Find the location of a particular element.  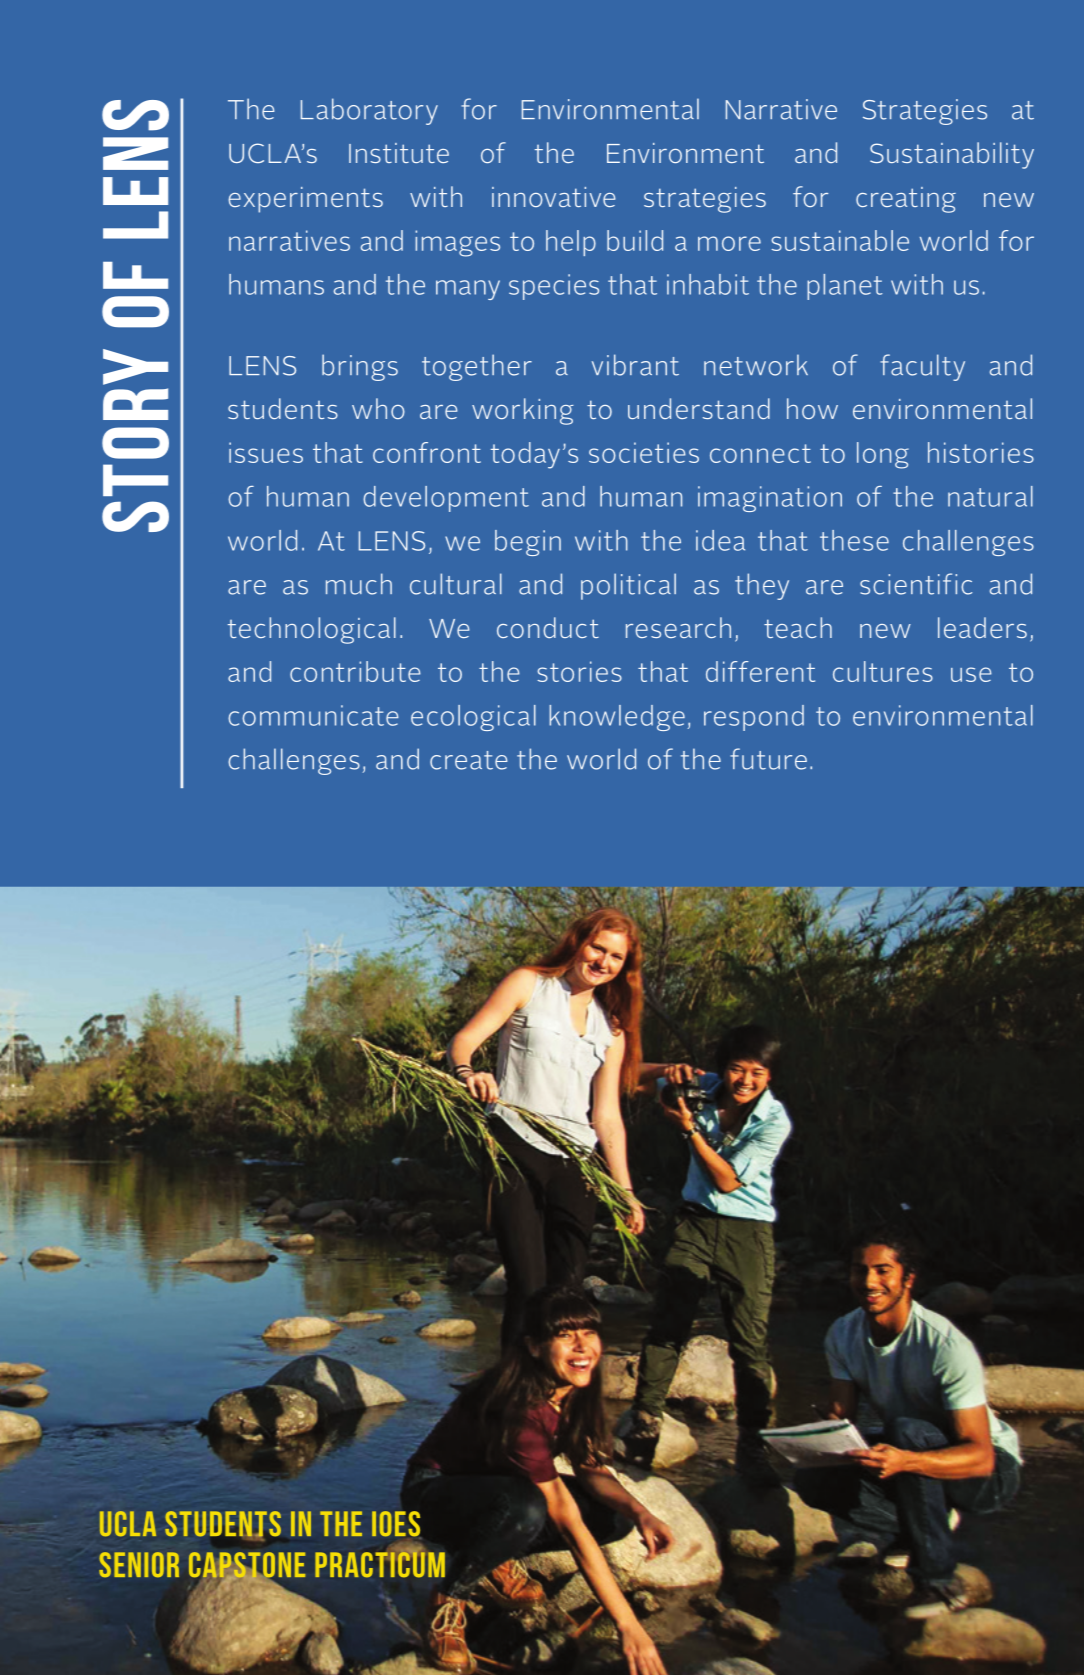

knowledge is located at coordinates (617, 718).
